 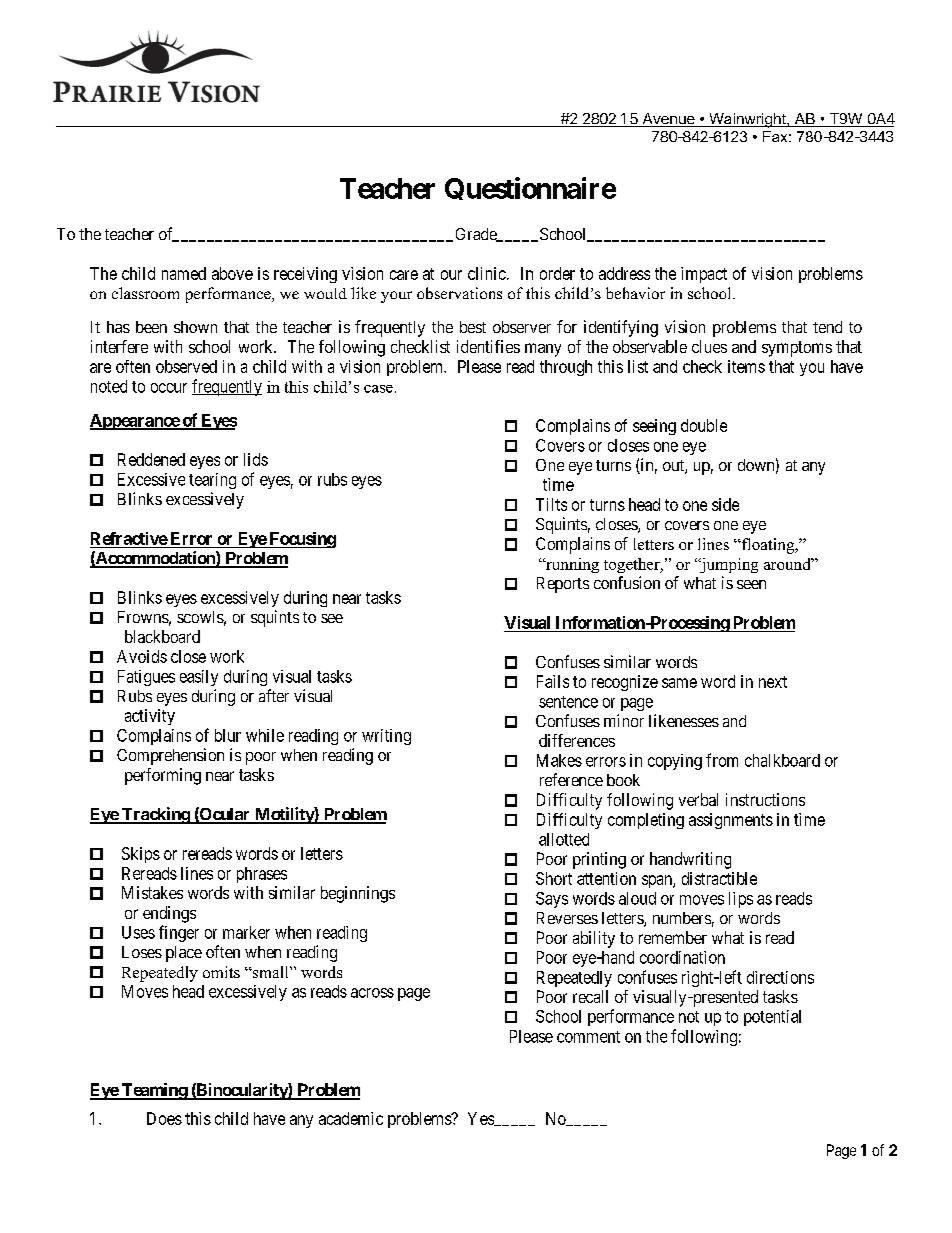 I want to click on Does, so click(x=164, y=1118).
